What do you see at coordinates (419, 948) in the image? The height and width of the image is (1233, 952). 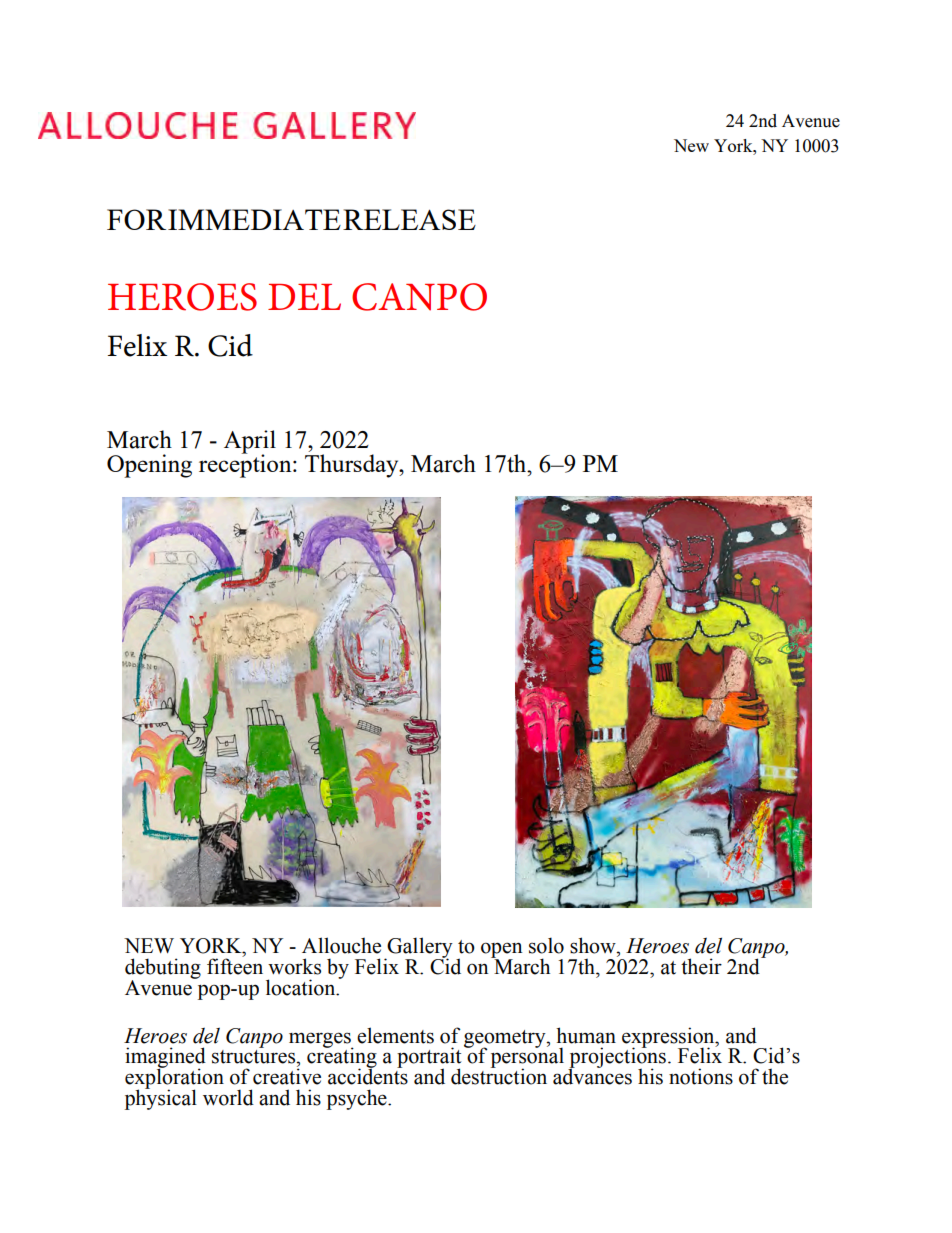 I see `Gallery` at bounding box center [419, 948].
